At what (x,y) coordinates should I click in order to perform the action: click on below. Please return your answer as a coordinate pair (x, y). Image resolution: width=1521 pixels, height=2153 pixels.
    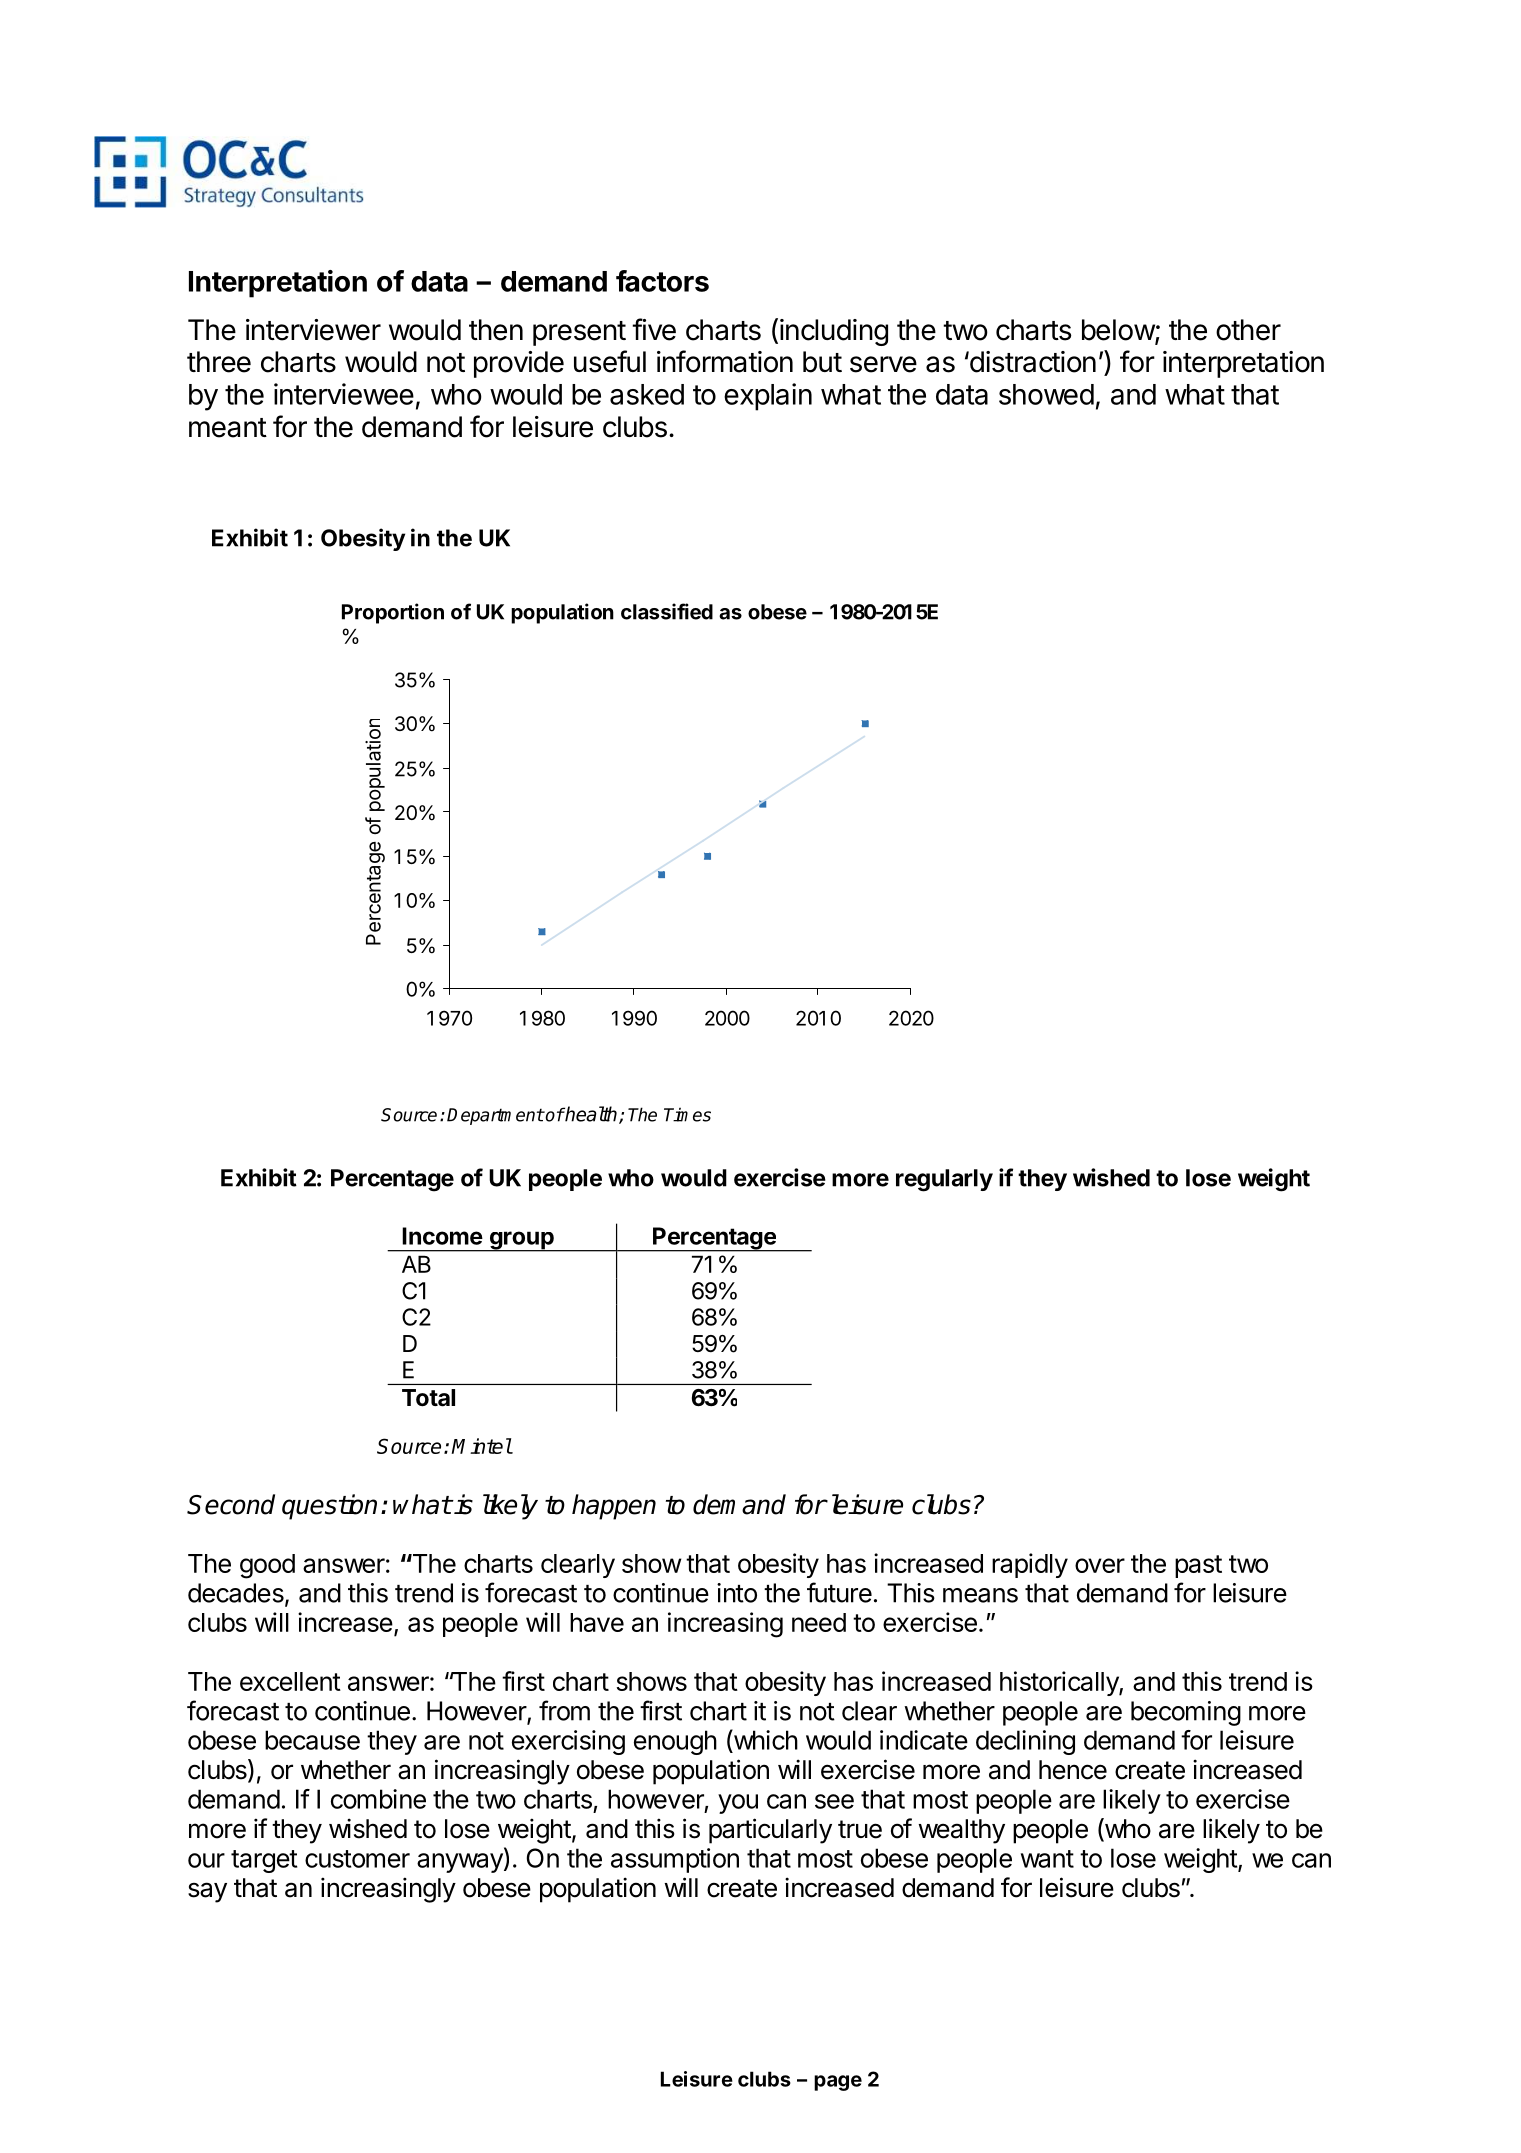
    Looking at the image, I should click on (1119, 331).
